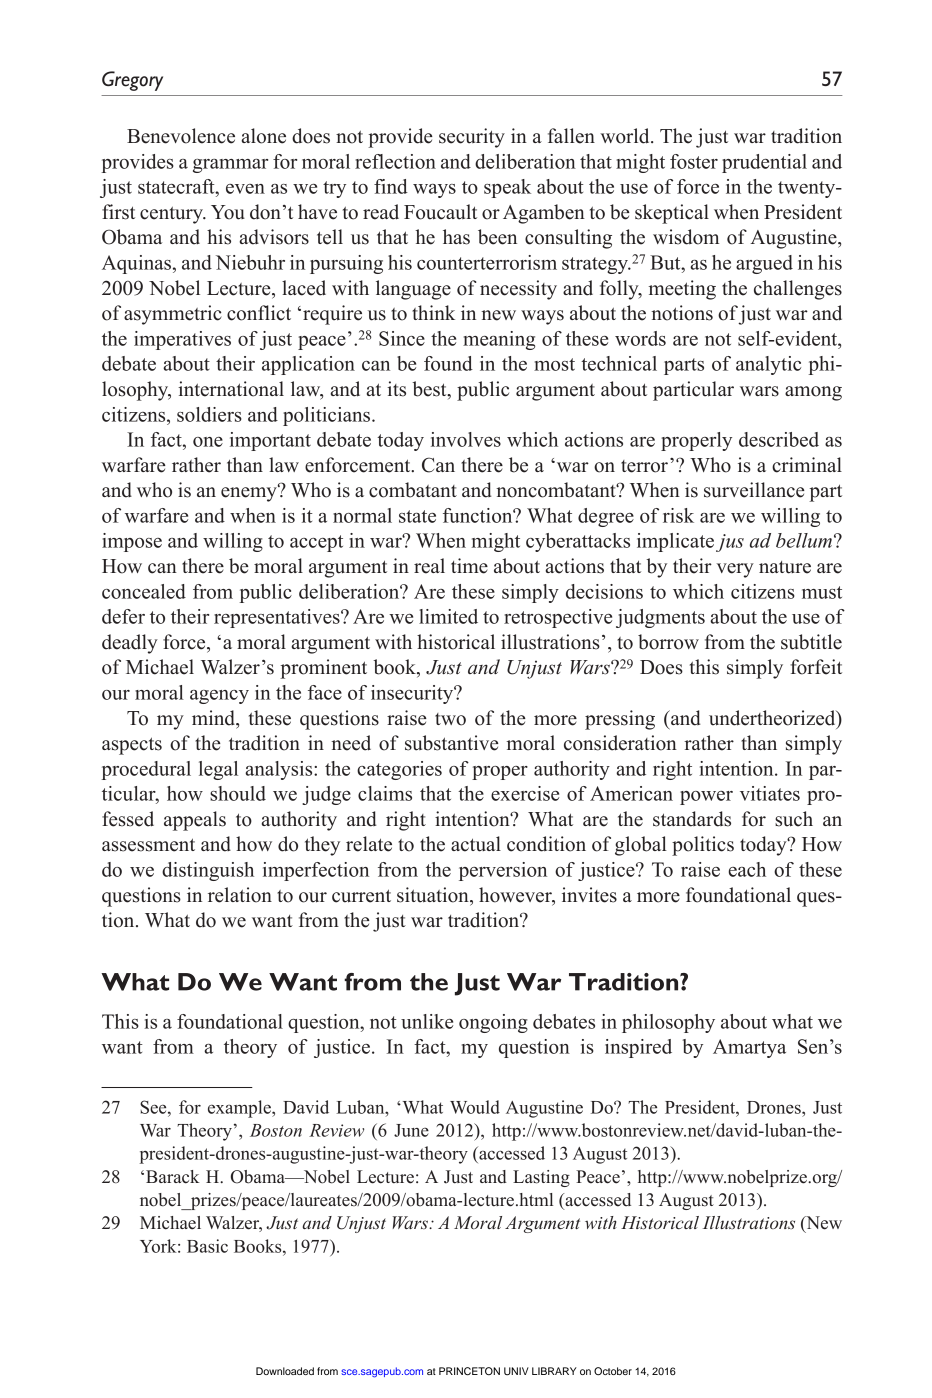 This page has height=1398, width=932. What do you see at coordinates (507, 188) in the page?
I see `speak` at bounding box center [507, 188].
